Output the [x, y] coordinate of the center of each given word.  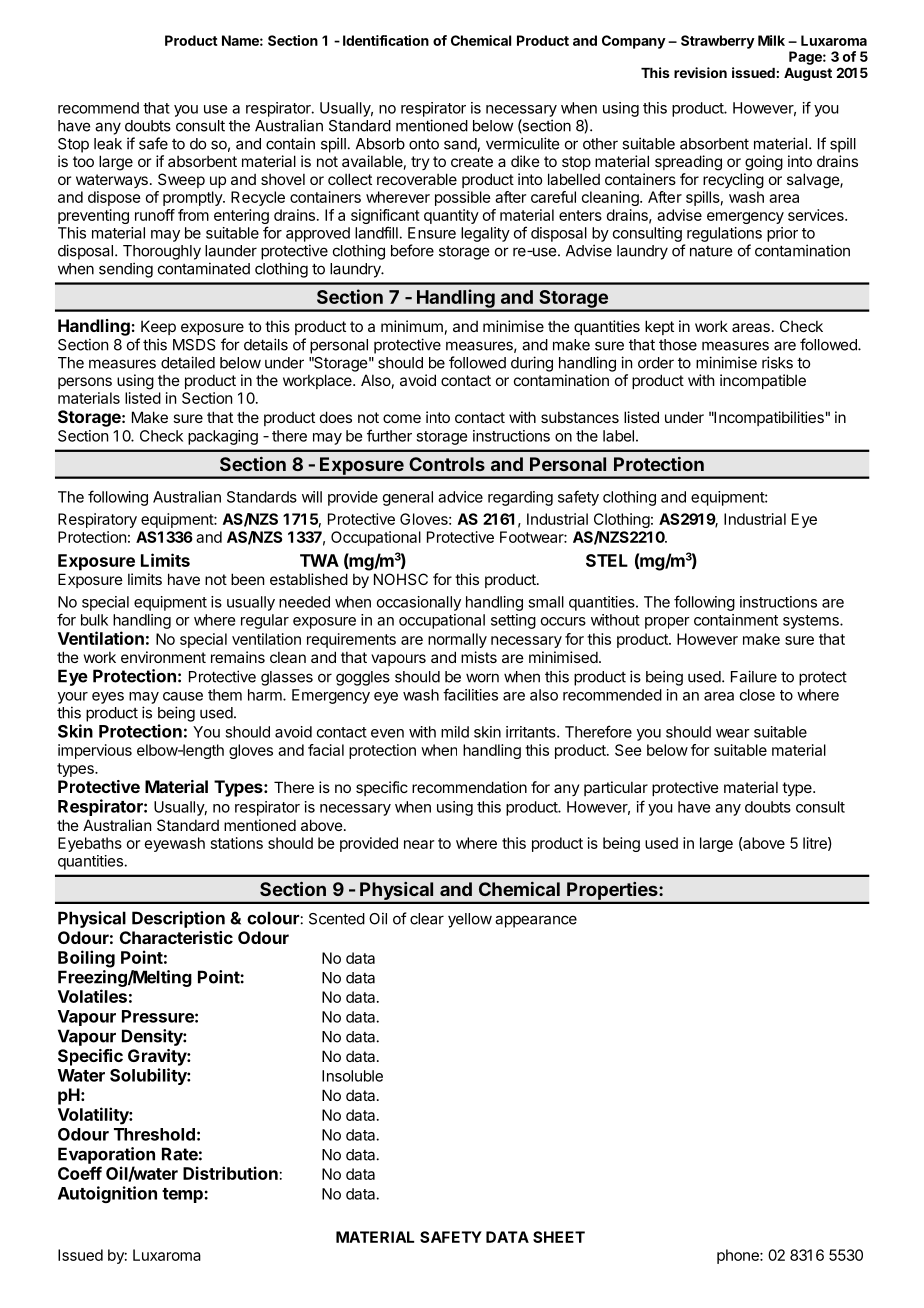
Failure [754, 676]
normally [457, 640]
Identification [386, 40]
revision [700, 72]
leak [108, 144]
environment [163, 657]
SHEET [559, 1237]
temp [183, 1195]
